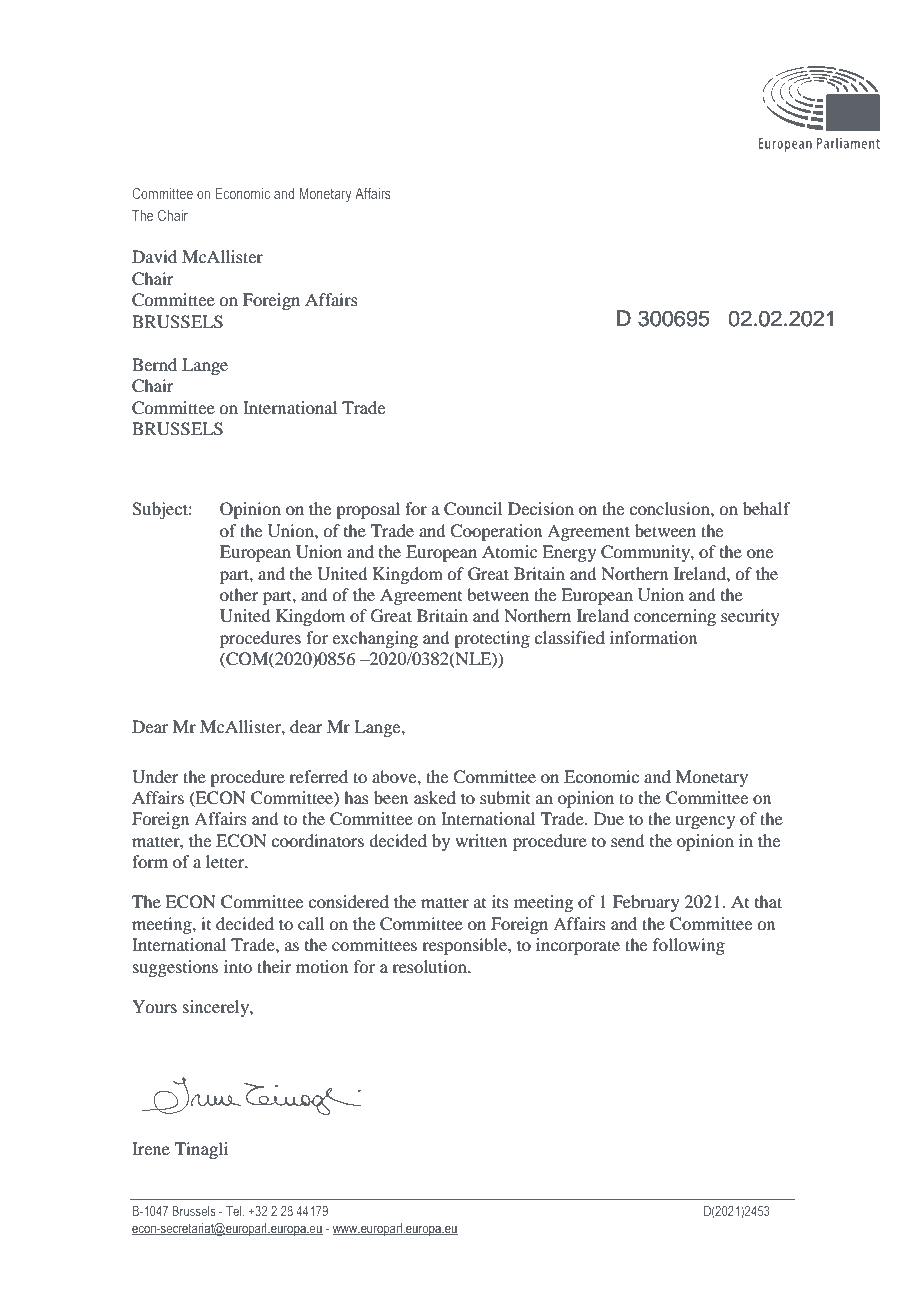 The height and width of the image is (1308, 924). I want to click on asked, so click(435, 797).
